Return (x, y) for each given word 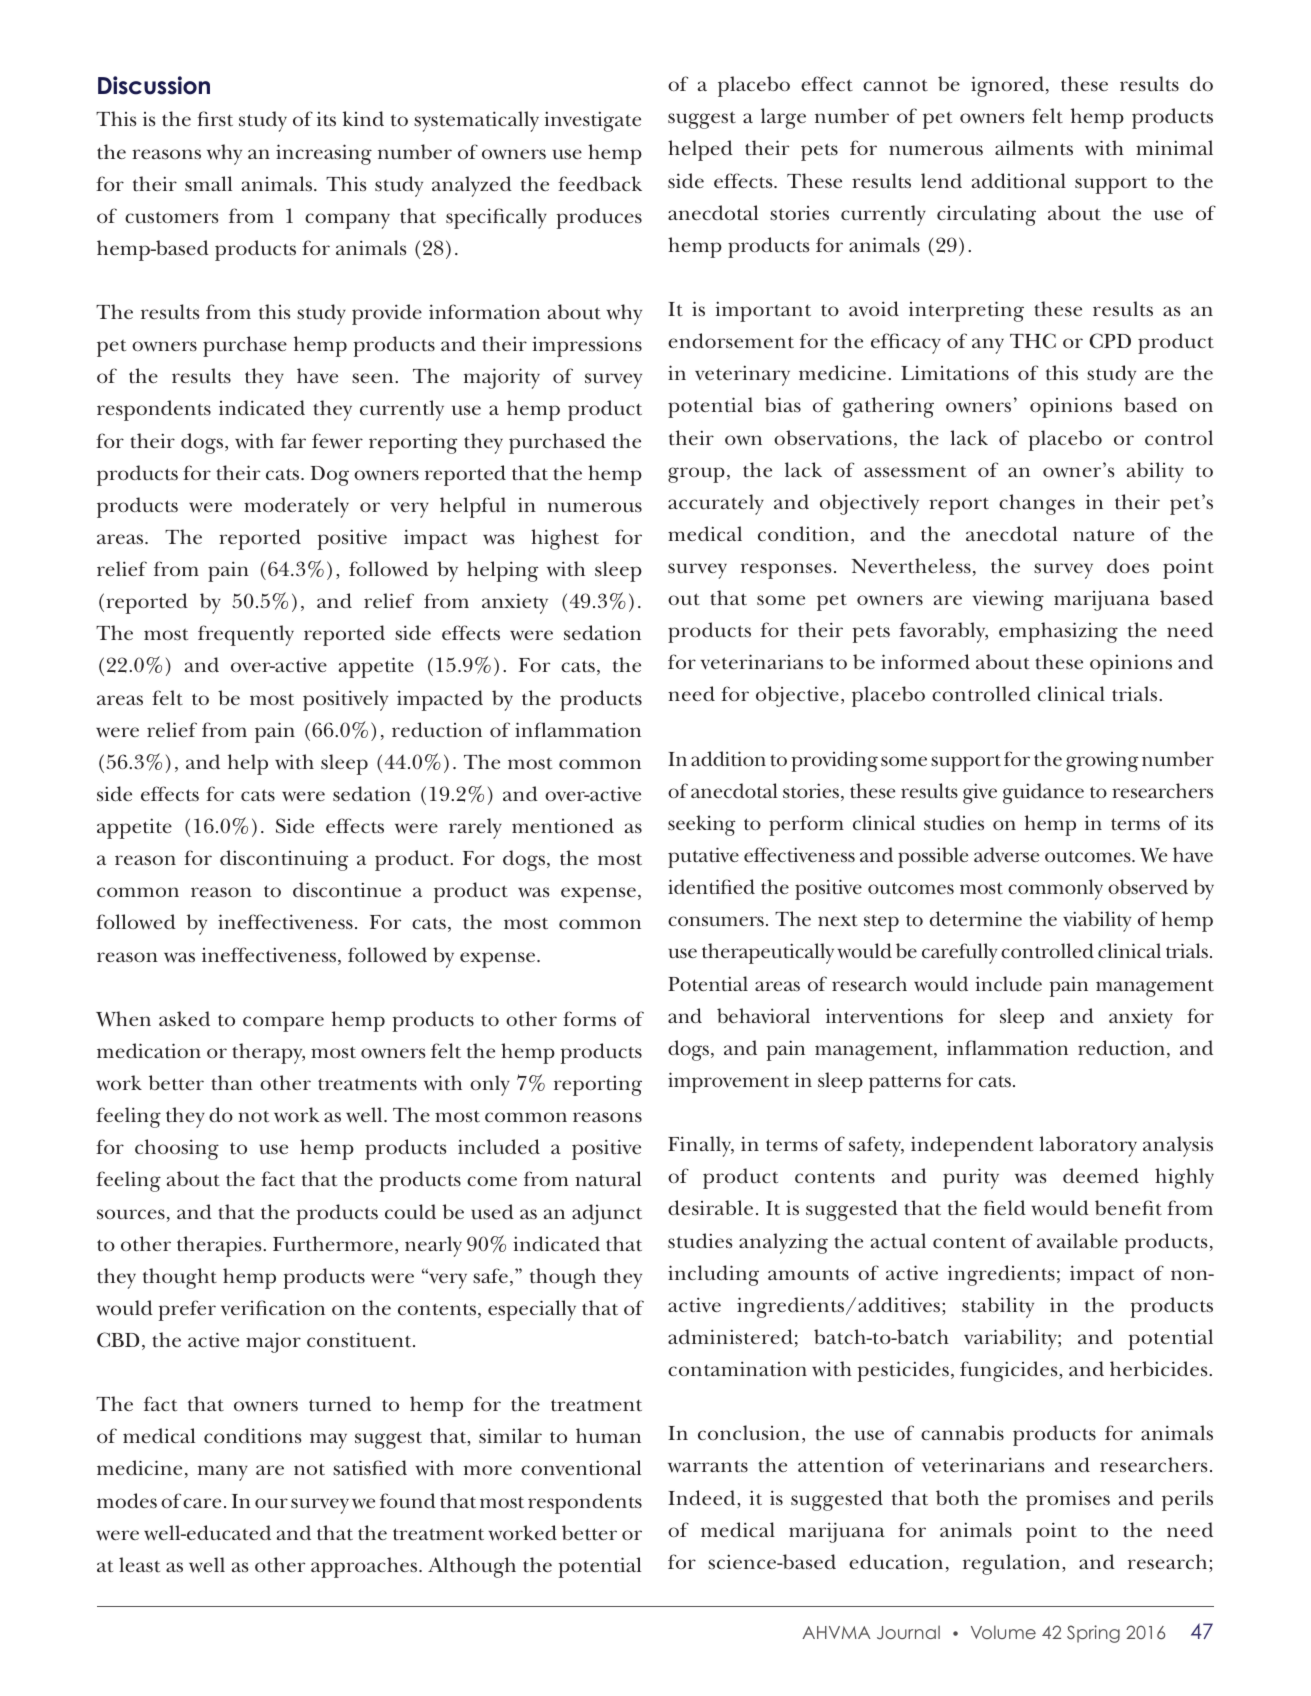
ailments (1034, 148)
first (215, 119)
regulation (1013, 1564)
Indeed (703, 1499)
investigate (592, 121)
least (139, 1565)
